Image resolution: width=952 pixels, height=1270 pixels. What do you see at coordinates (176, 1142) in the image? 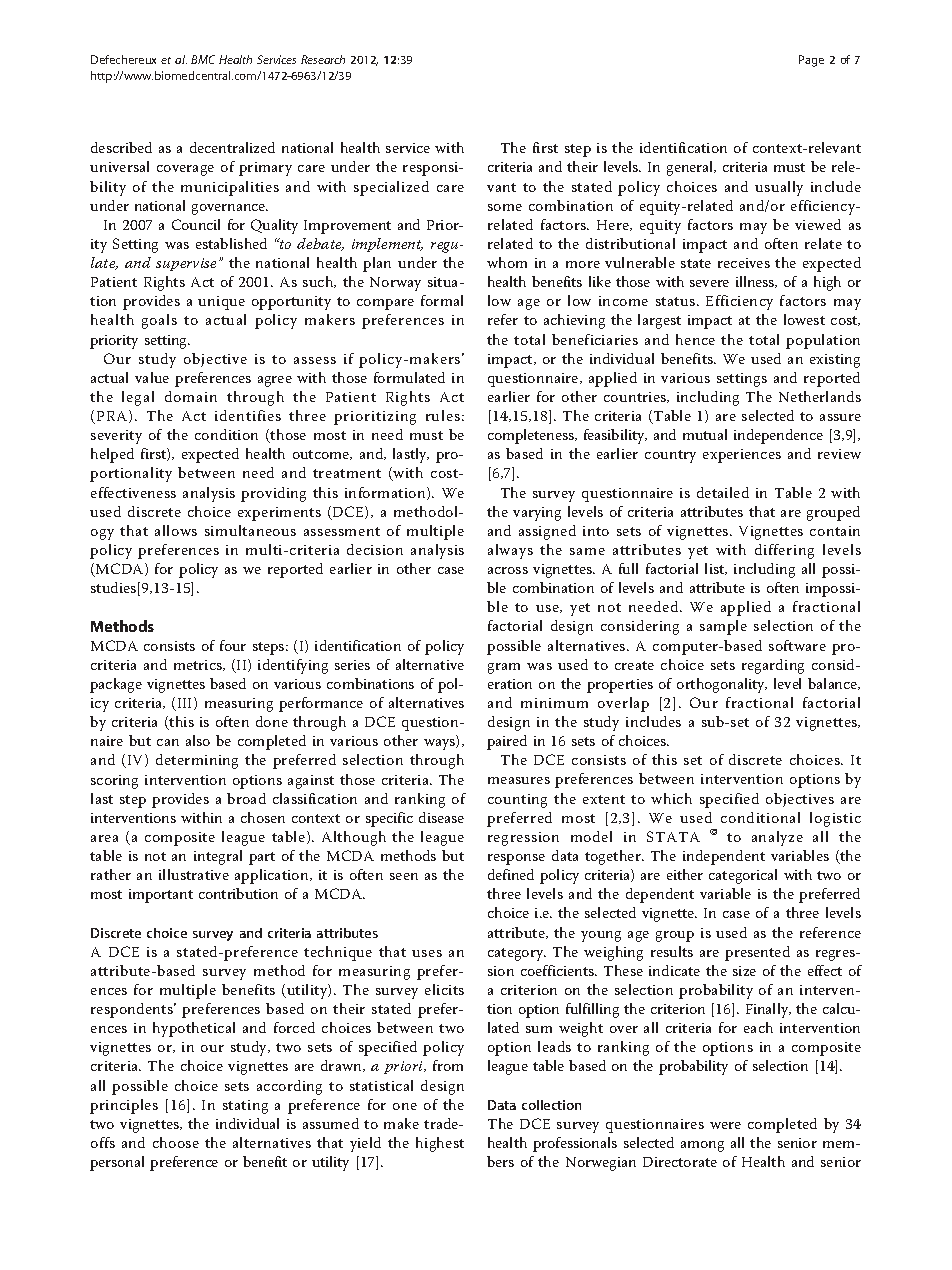
I see `choose` at bounding box center [176, 1142].
